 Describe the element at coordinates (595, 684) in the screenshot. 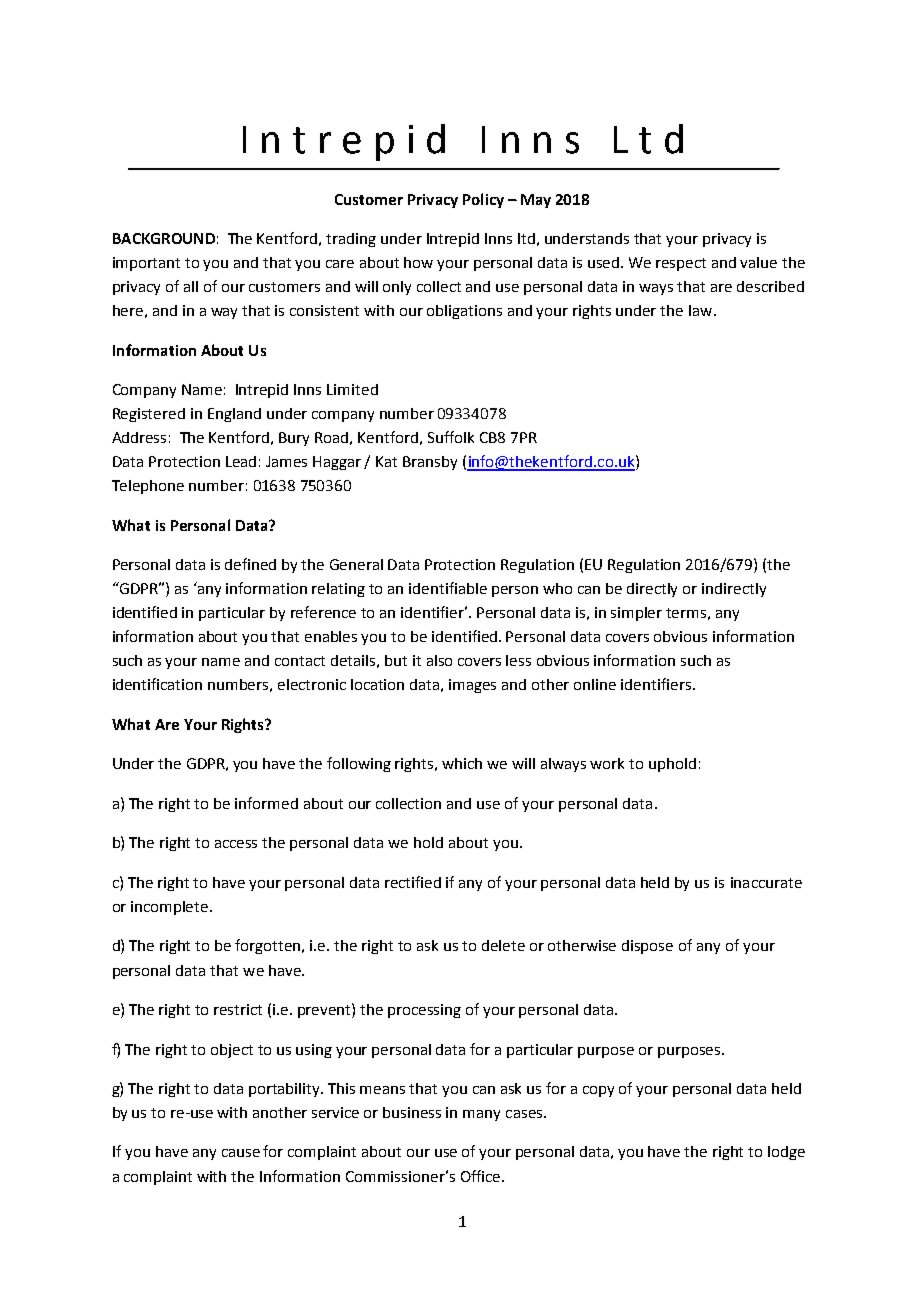

I see `online` at that location.
